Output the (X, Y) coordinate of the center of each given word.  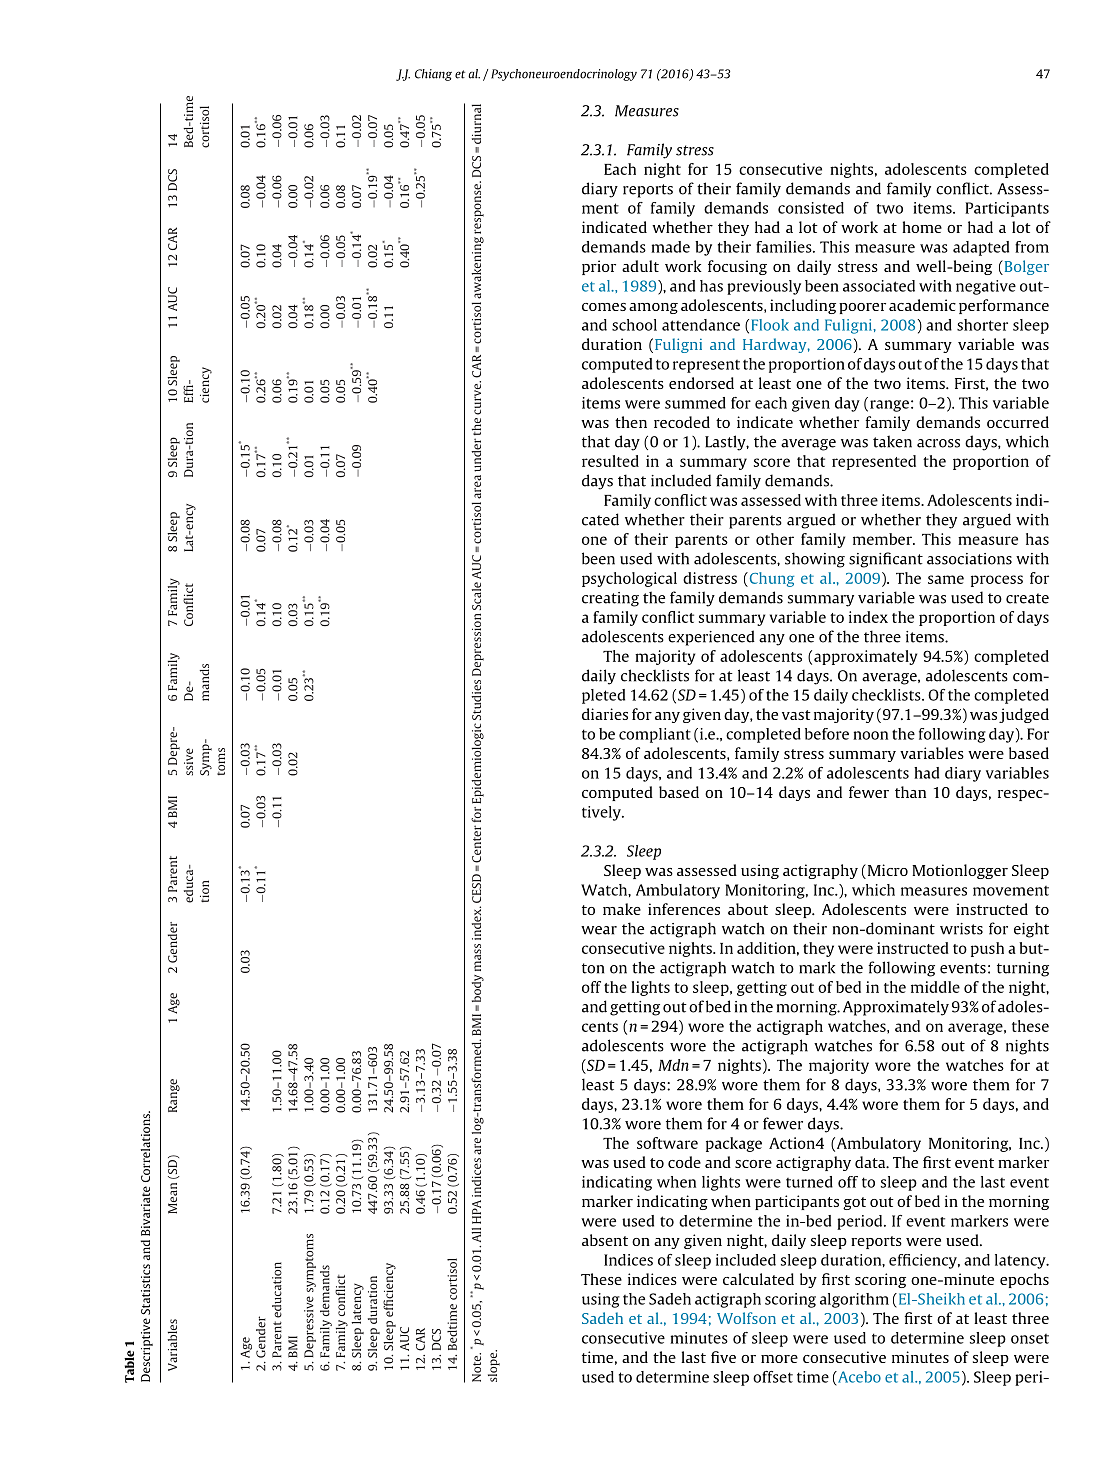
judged (1024, 715)
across (938, 443)
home (922, 227)
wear (599, 930)
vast (796, 715)
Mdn (673, 1065)
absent (605, 1240)
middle (935, 987)
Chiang (433, 75)
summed (695, 403)
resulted (610, 461)
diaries (605, 714)
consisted (811, 208)
